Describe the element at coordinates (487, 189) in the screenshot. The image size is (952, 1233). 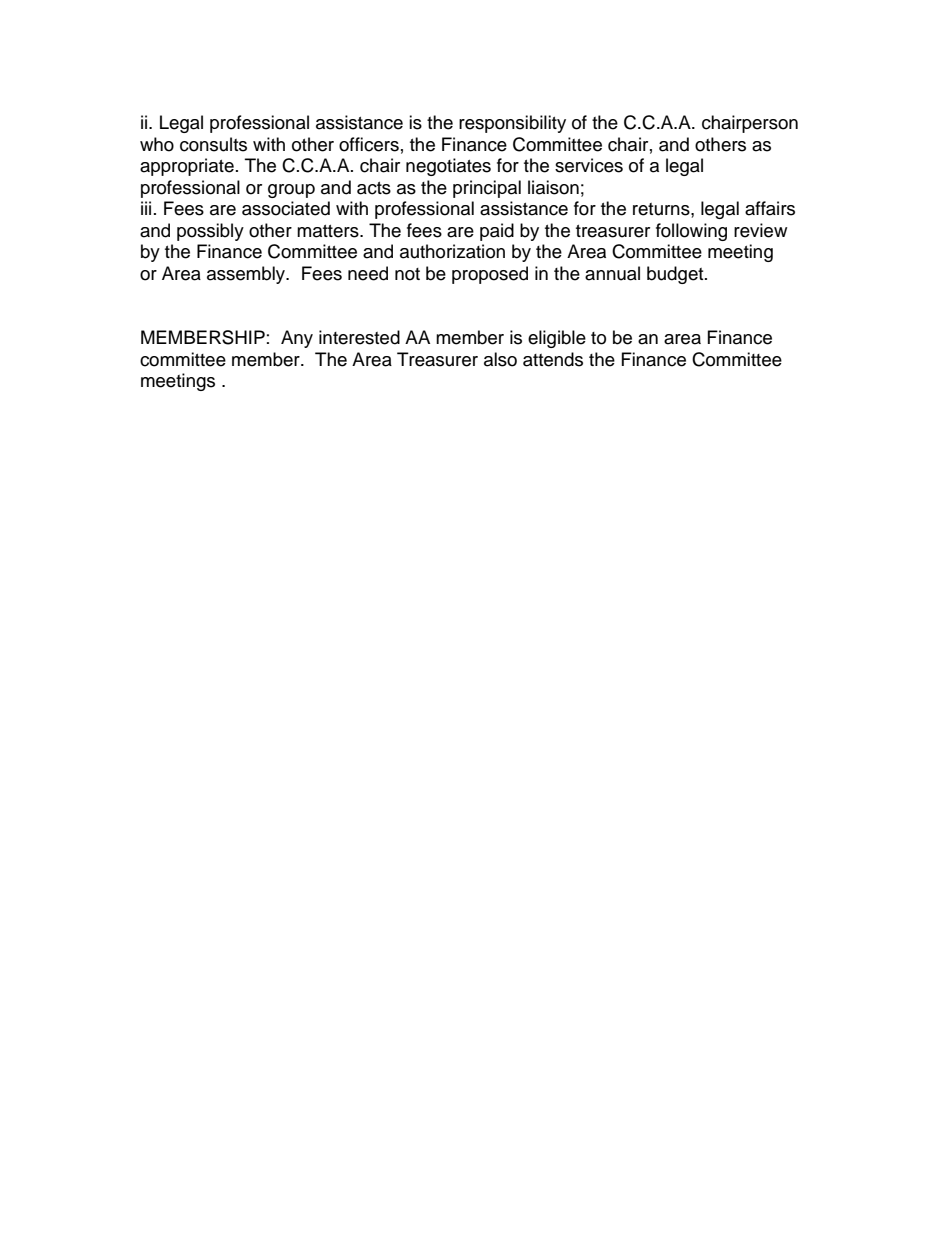
I see `principal` at that location.
